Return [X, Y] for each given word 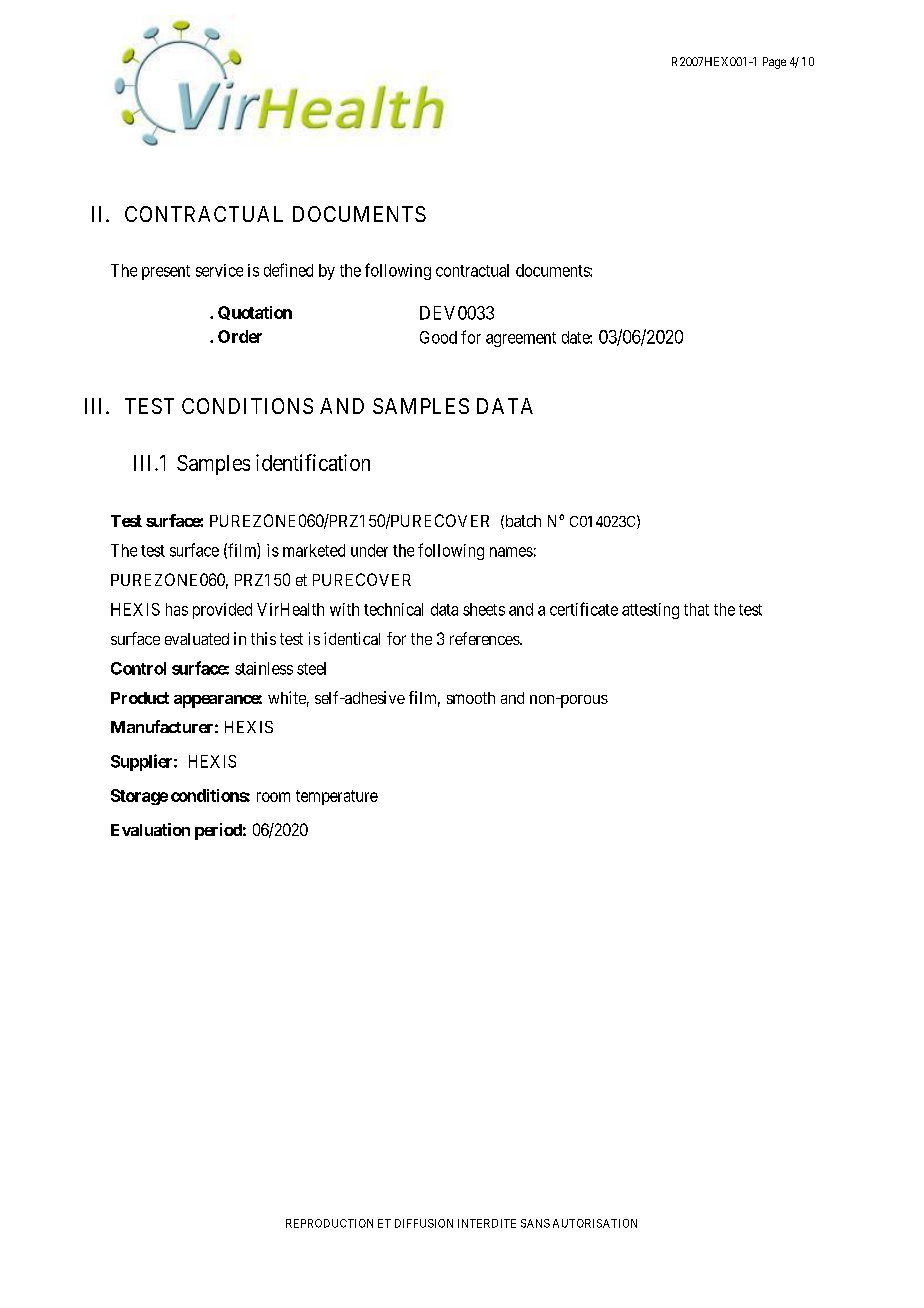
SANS [535, 1223]
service [219, 270]
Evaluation [150, 829]
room [273, 797]
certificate [584, 609]
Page [774, 63]
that [696, 609]
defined [288, 270]
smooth [471, 698]
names [511, 552]
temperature [337, 797]
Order [240, 336]
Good [438, 337]
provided [222, 611]
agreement [521, 339]
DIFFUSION [424, 1223]
